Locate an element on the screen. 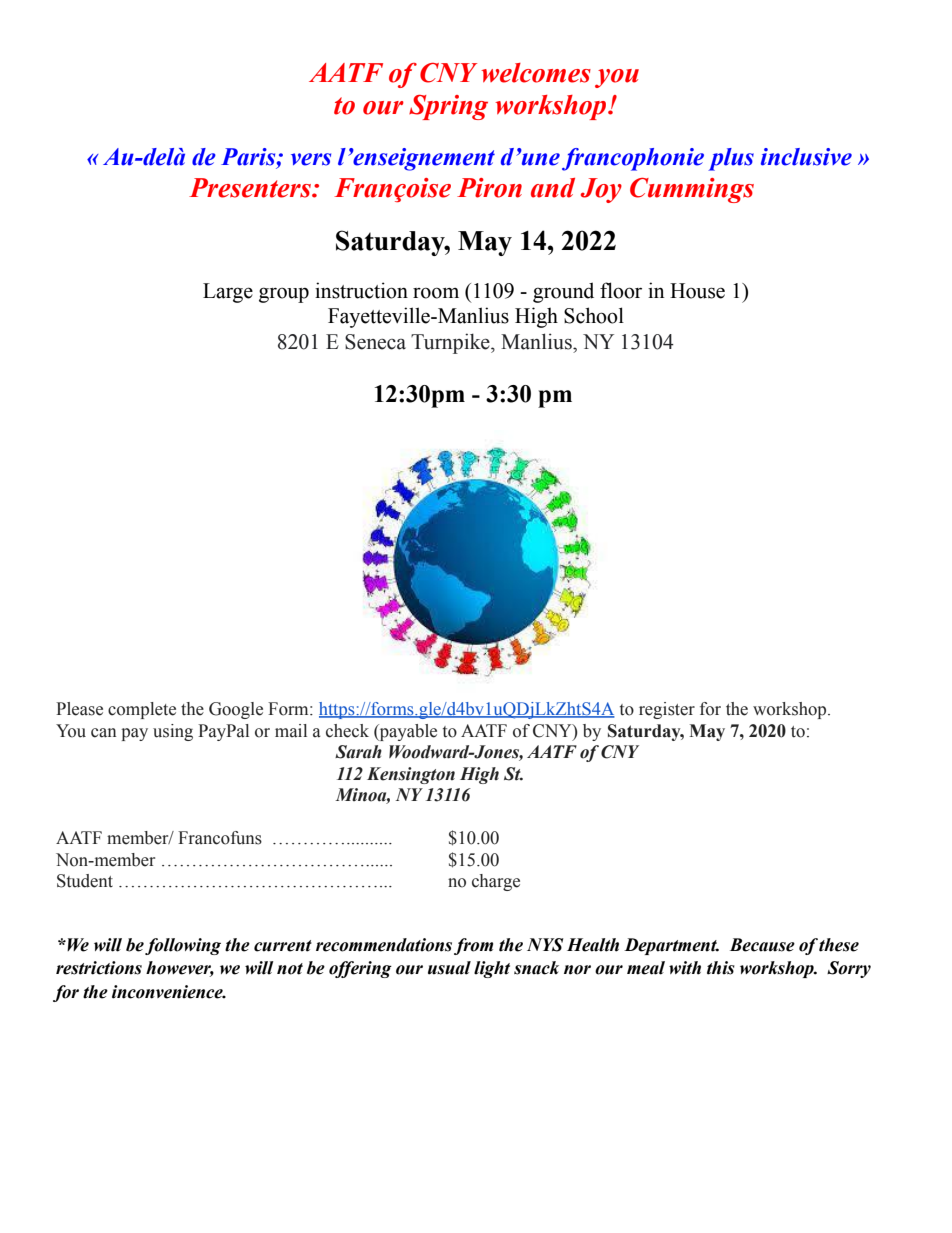  Spring is located at coordinates (448, 107).
